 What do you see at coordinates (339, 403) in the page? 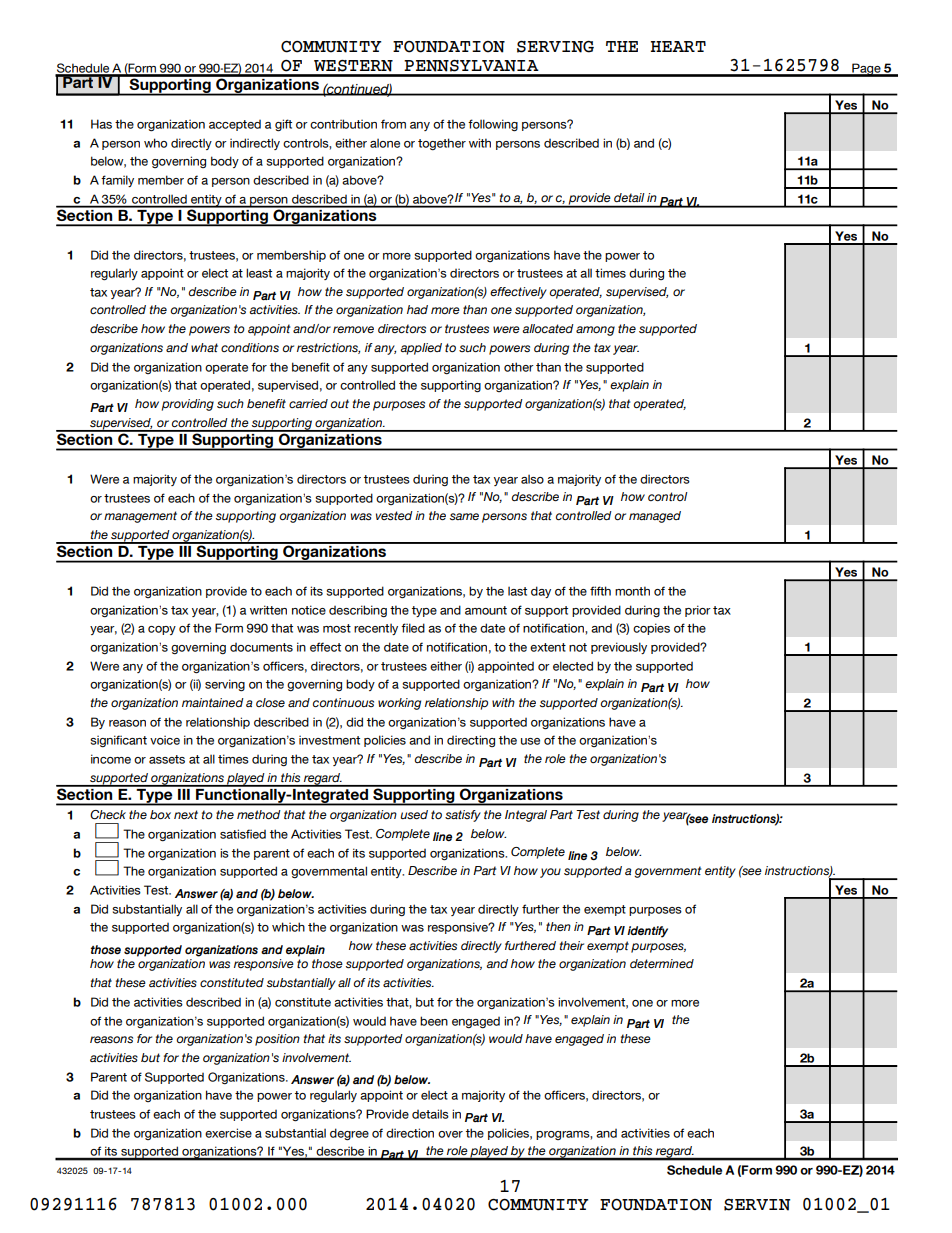
I see `out` at bounding box center [339, 403].
